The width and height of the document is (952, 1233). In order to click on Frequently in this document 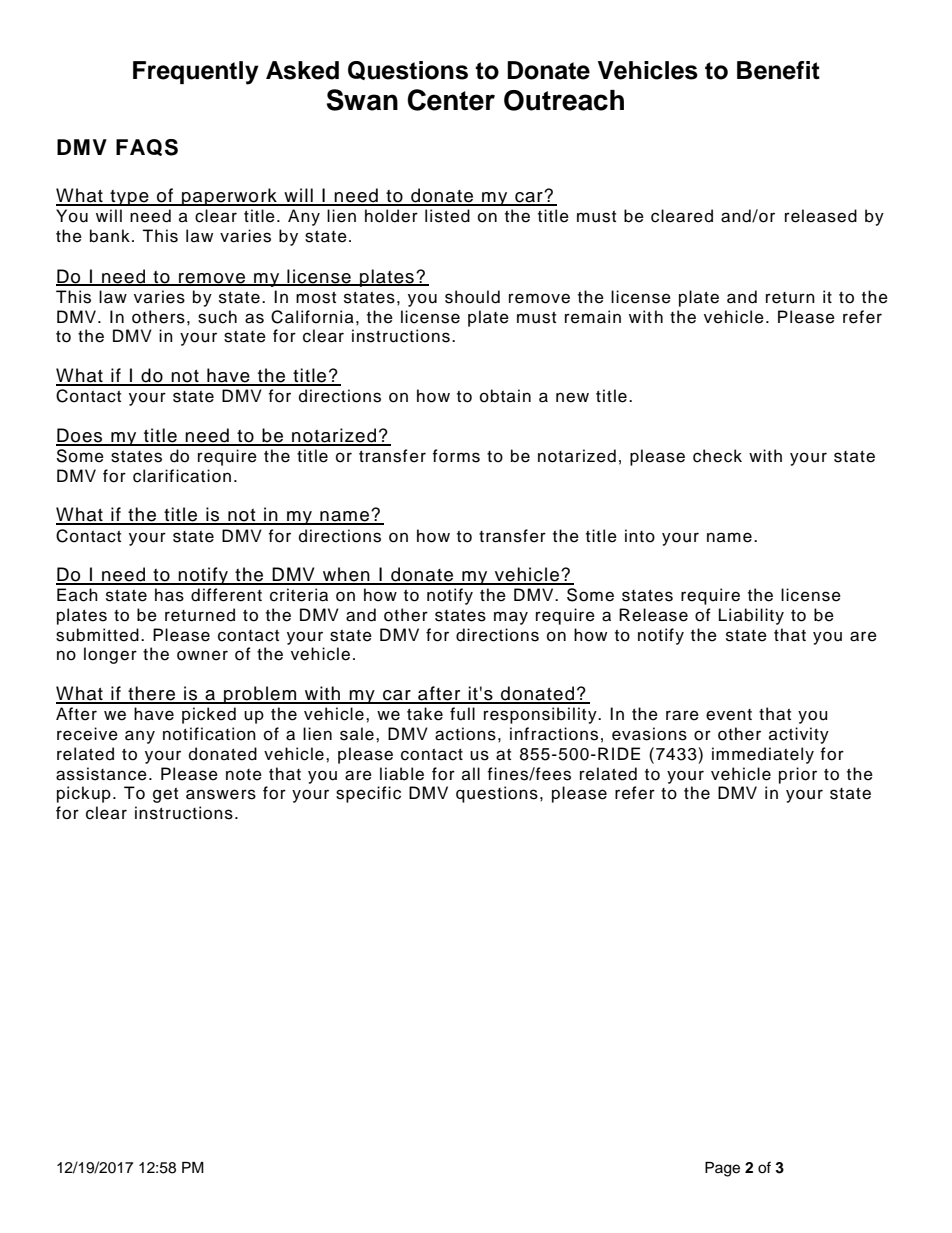, I will do `click(196, 73)`.
